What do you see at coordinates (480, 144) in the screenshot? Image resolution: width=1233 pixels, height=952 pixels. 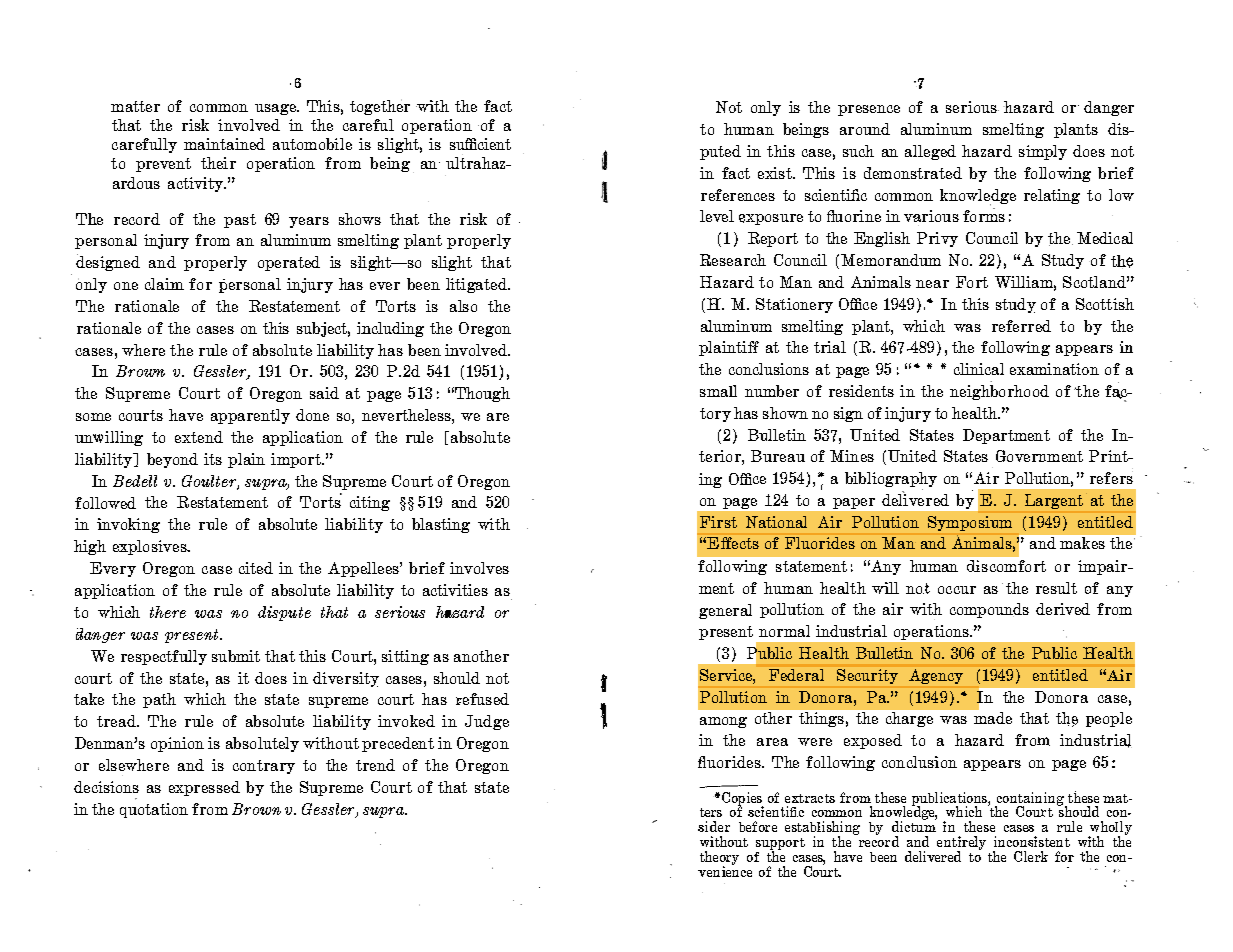 I see `sufficient` at bounding box center [480, 144].
